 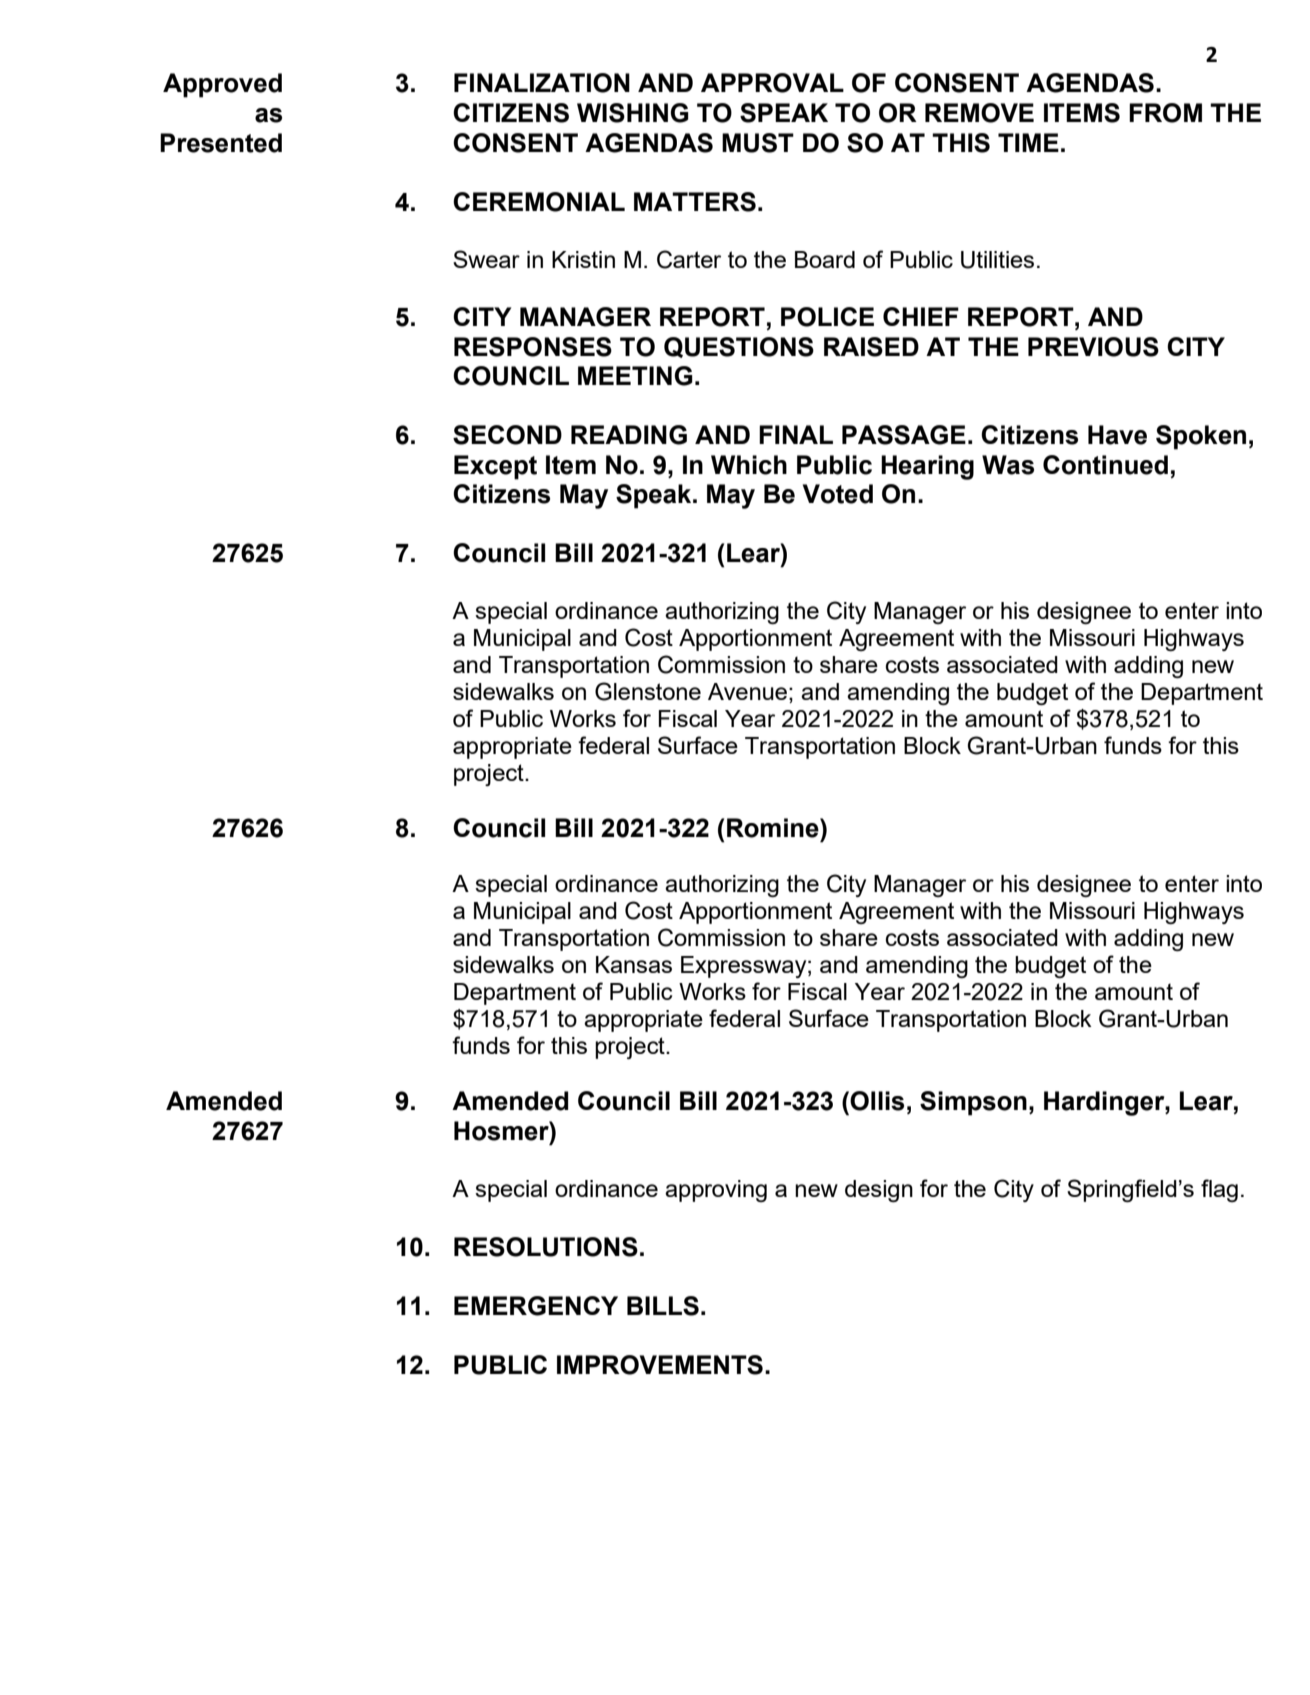 What do you see at coordinates (221, 143) in the screenshot?
I see `Presented` at bounding box center [221, 143].
